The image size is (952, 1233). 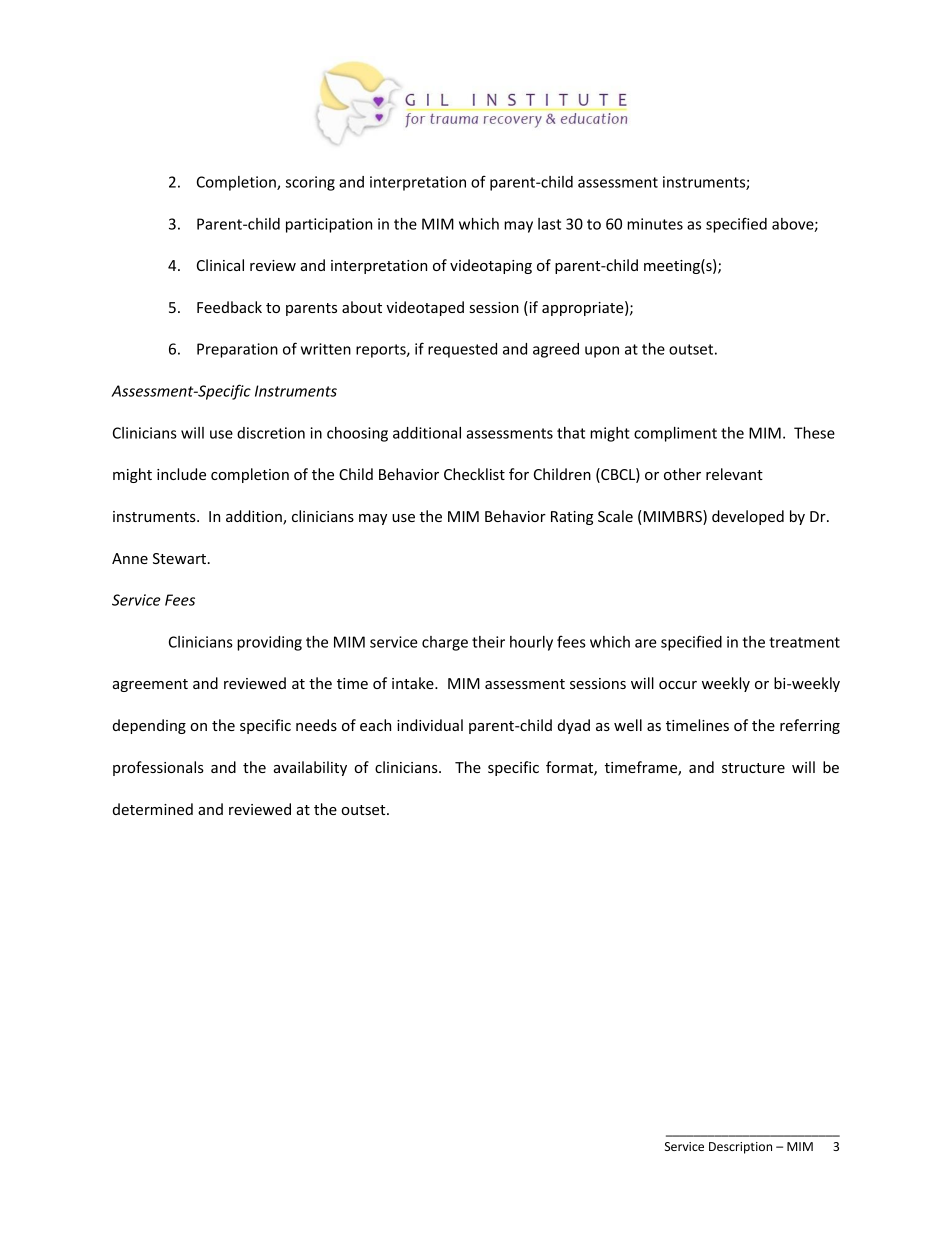 I want to click on Description, so click(x=740, y=1148).
